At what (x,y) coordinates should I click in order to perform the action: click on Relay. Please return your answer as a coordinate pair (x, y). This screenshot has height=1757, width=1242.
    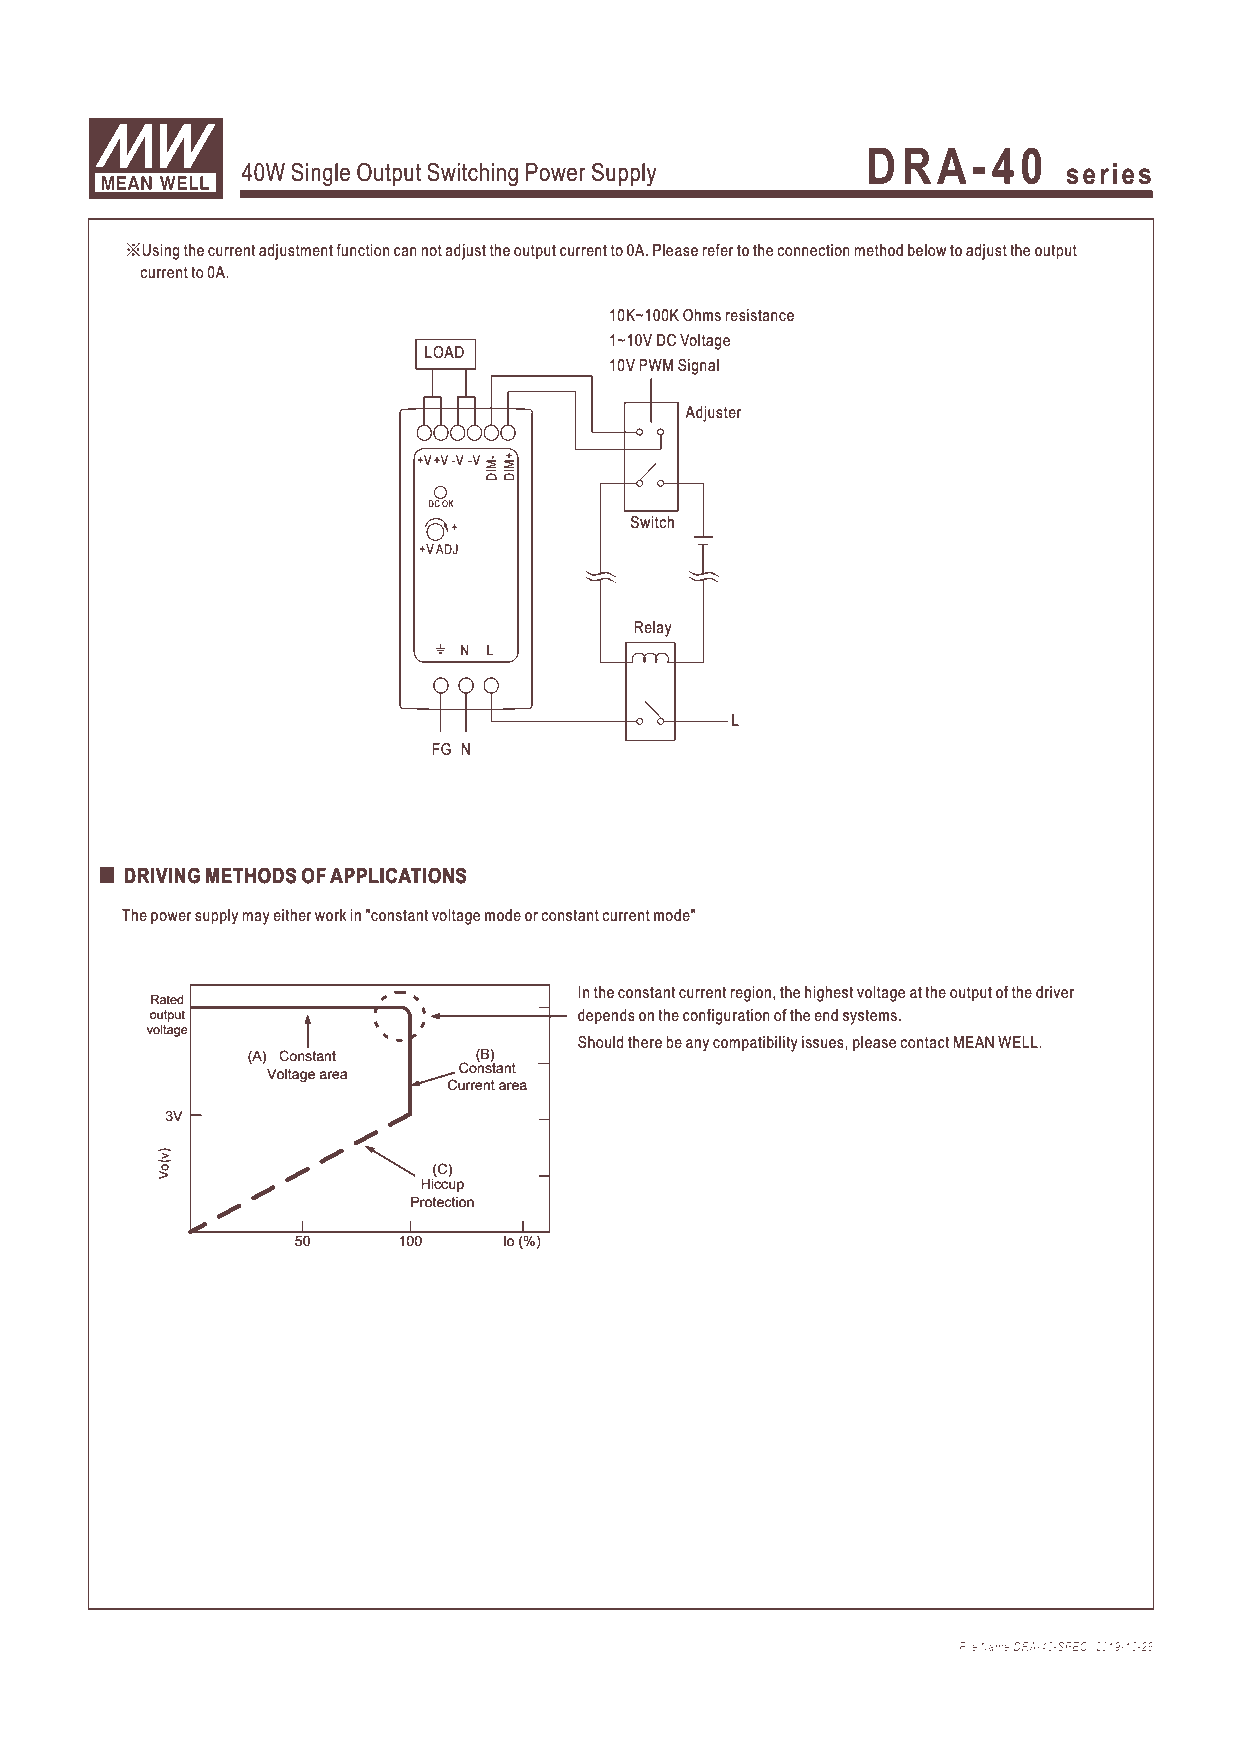
    Looking at the image, I should click on (653, 629).
